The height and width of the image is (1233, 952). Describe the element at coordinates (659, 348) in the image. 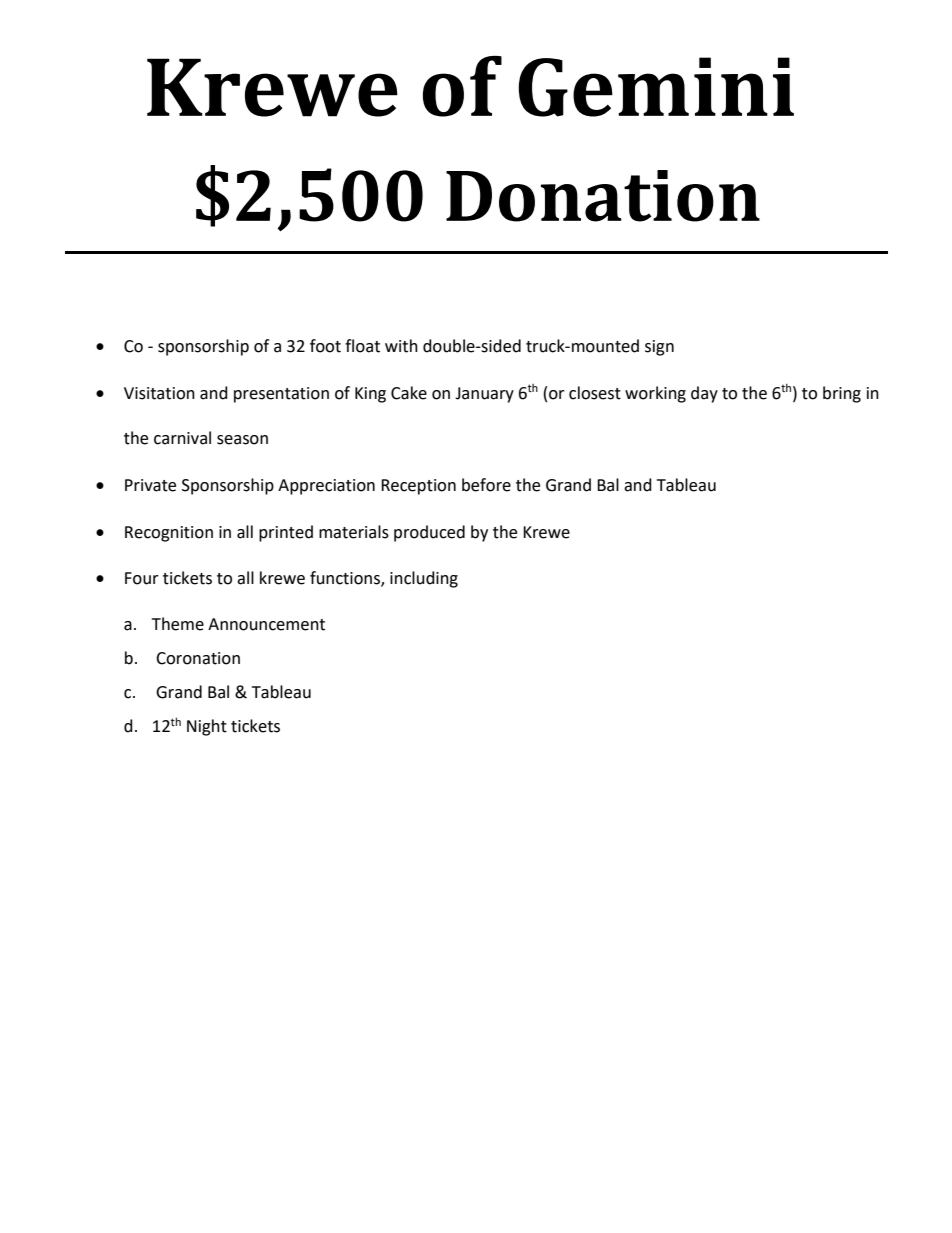

I see `sign` at that location.
